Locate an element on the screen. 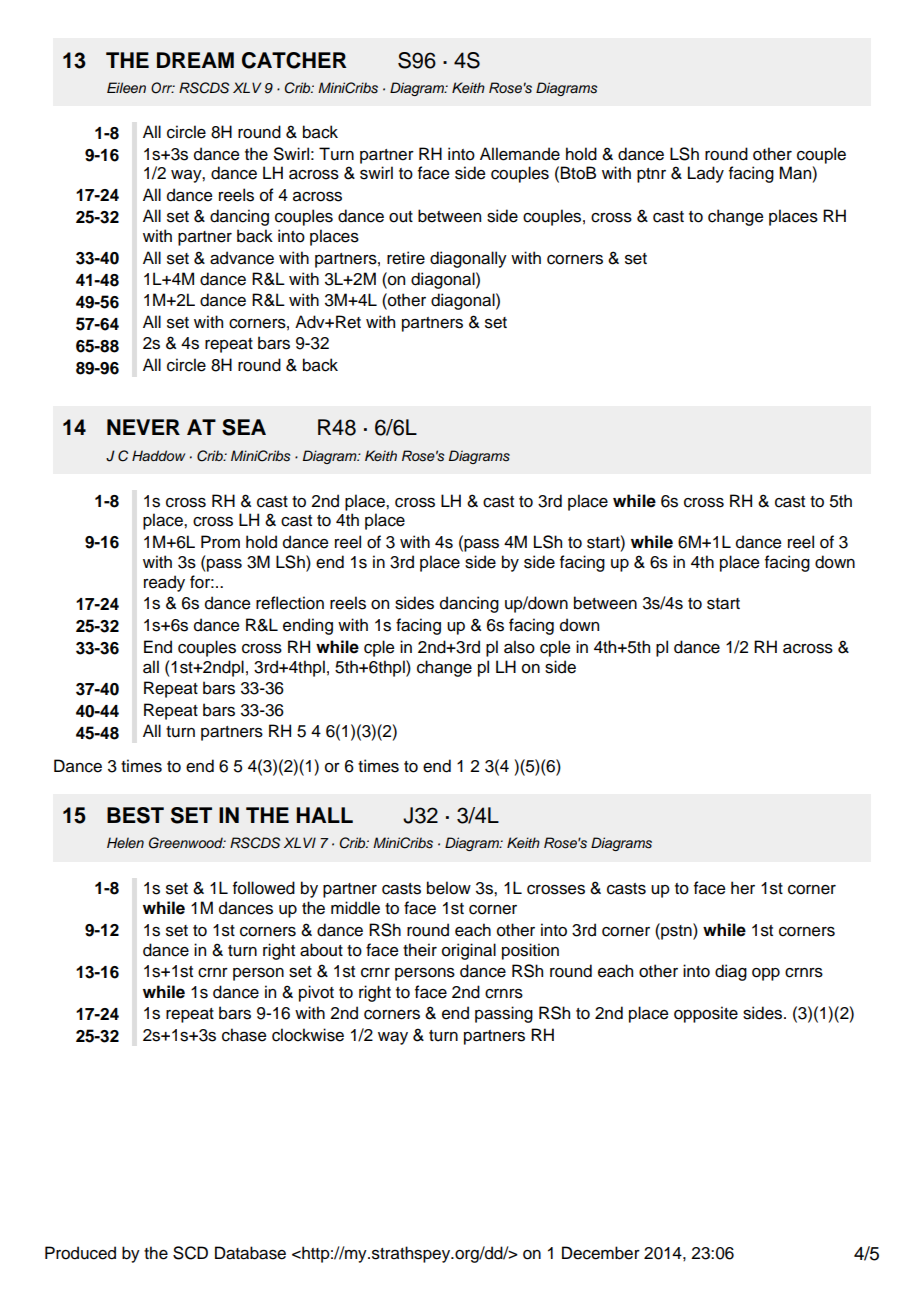  Produced is located at coordinates (80, 1253).
